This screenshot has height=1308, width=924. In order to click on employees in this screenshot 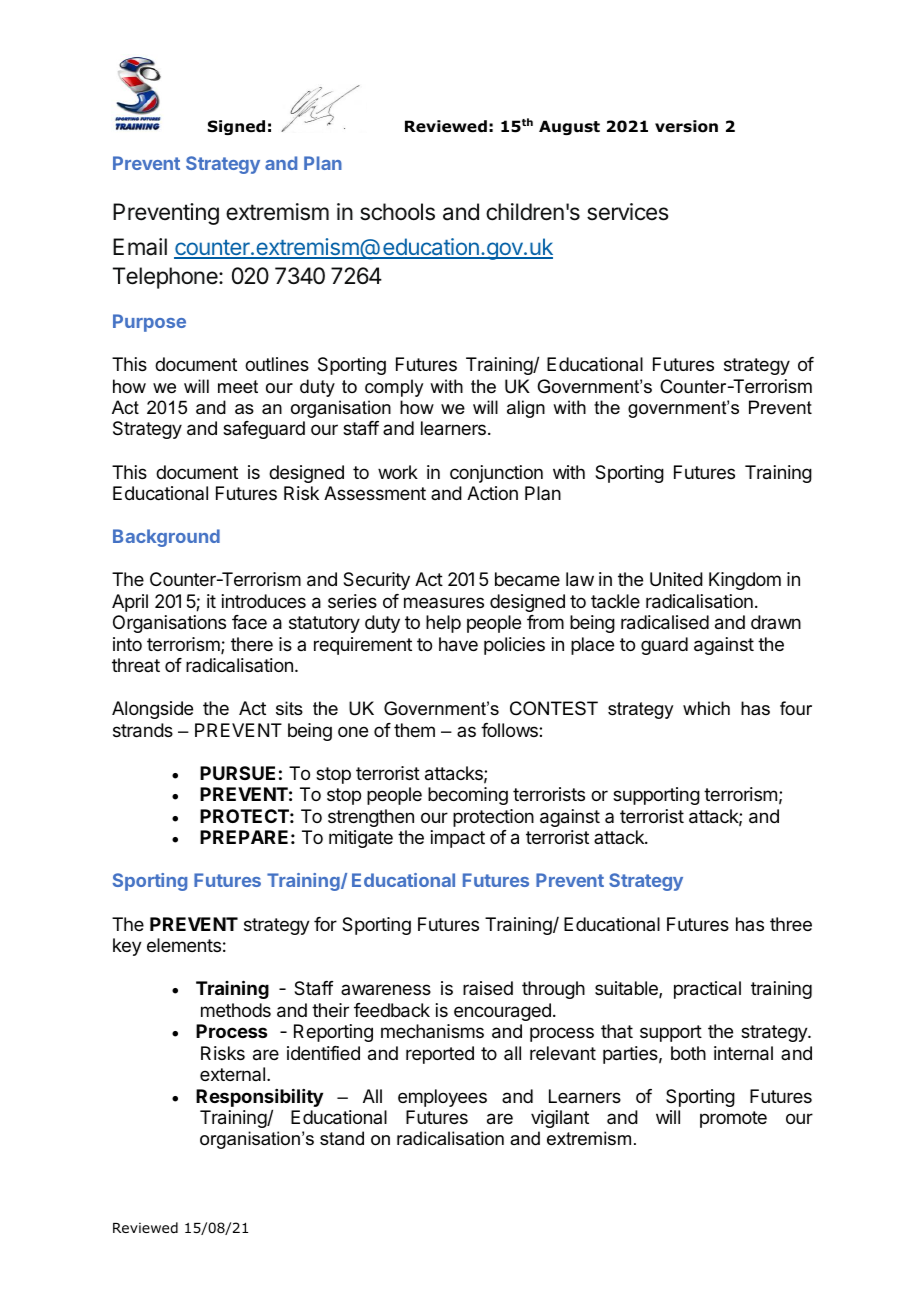, I will do `click(442, 1098)`.
